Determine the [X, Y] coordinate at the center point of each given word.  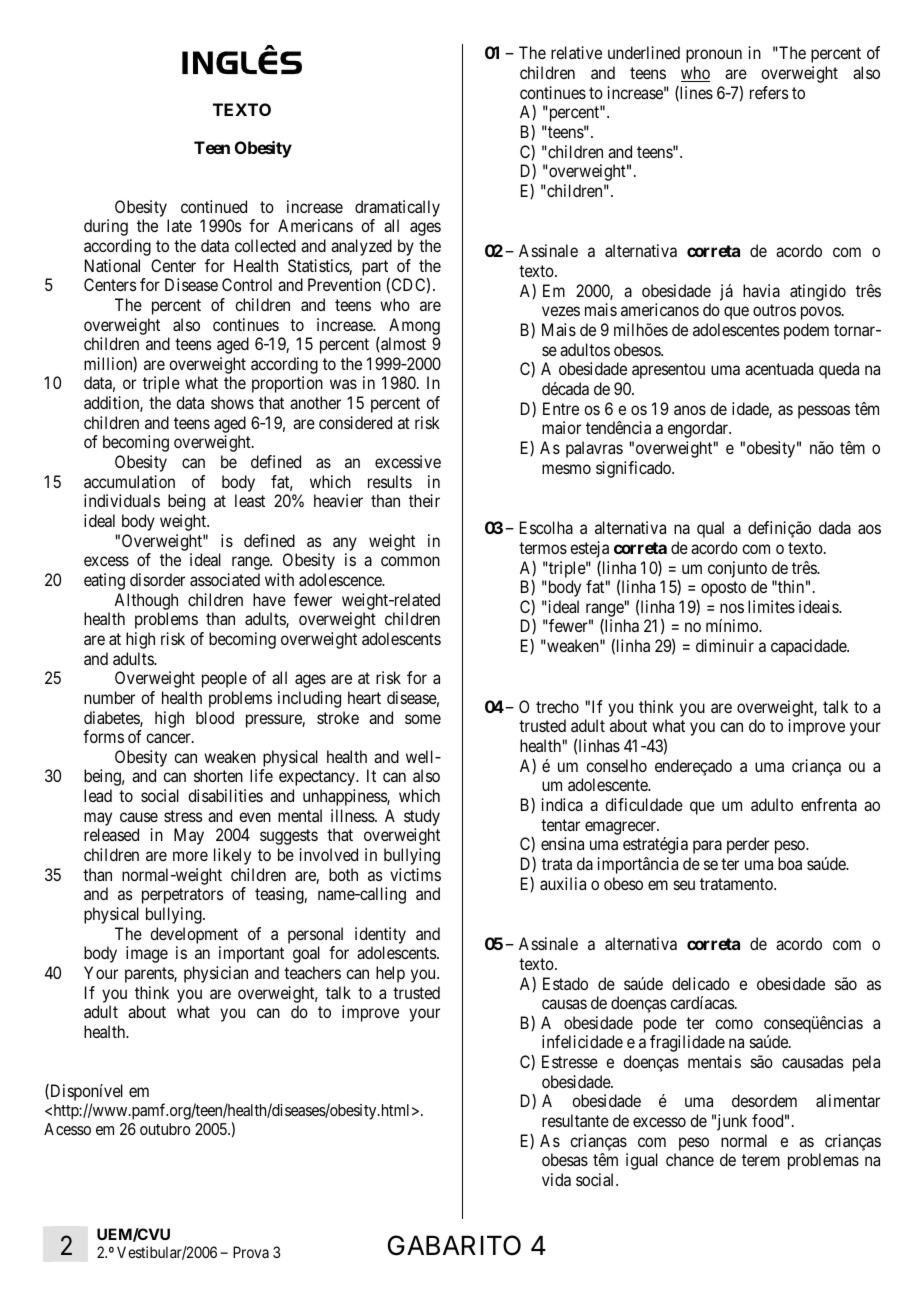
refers [769, 92]
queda [839, 370]
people [224, 679]
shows [232, 402]
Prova [251, 1252]
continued [214, 206]
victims [415, 874]
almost [402, 344]
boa [790, 863]
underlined [644, 52]
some [423, 719]
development [194, 935]
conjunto [737, 569]
